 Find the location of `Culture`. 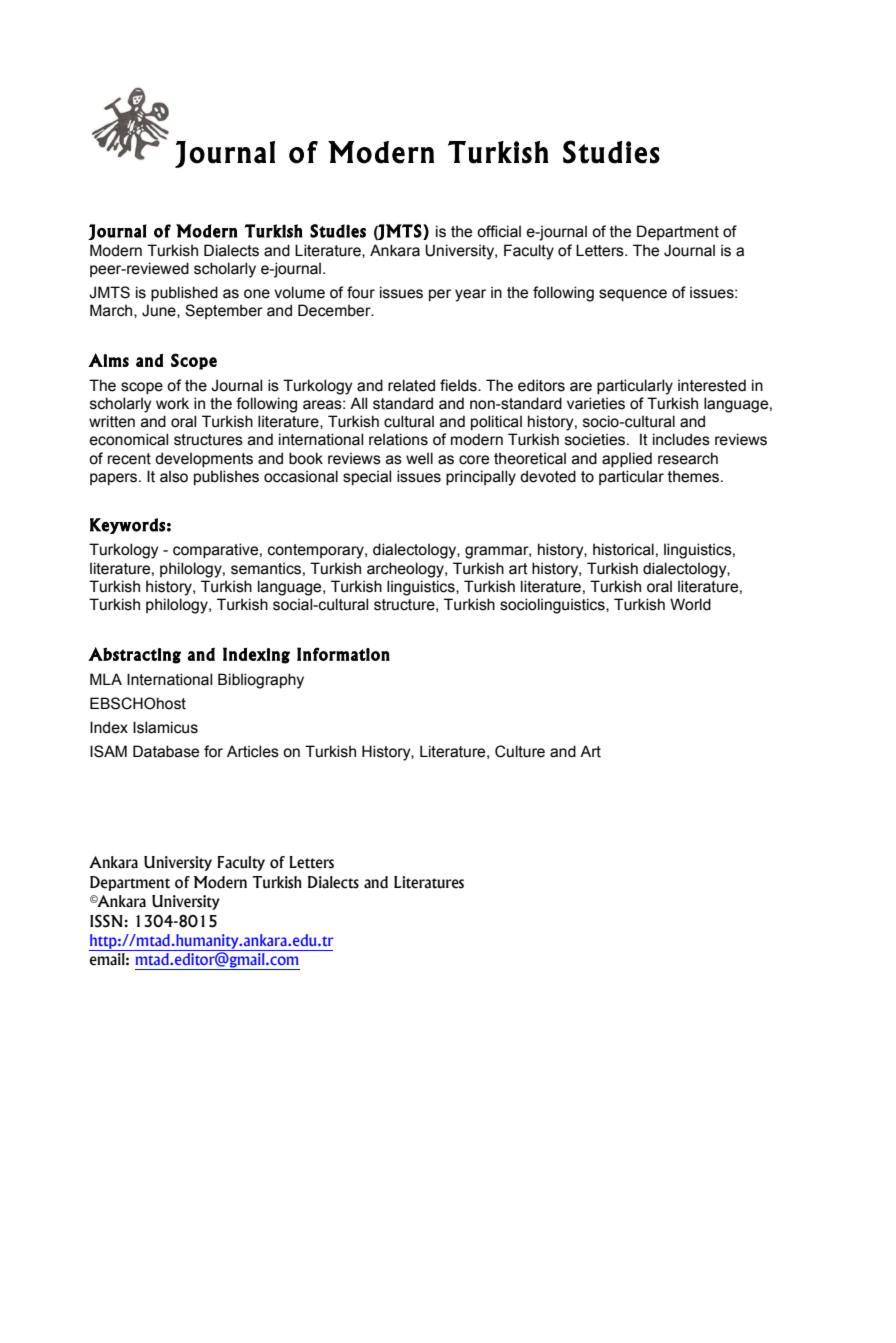

Culture is located at coordinates (520, 751).
